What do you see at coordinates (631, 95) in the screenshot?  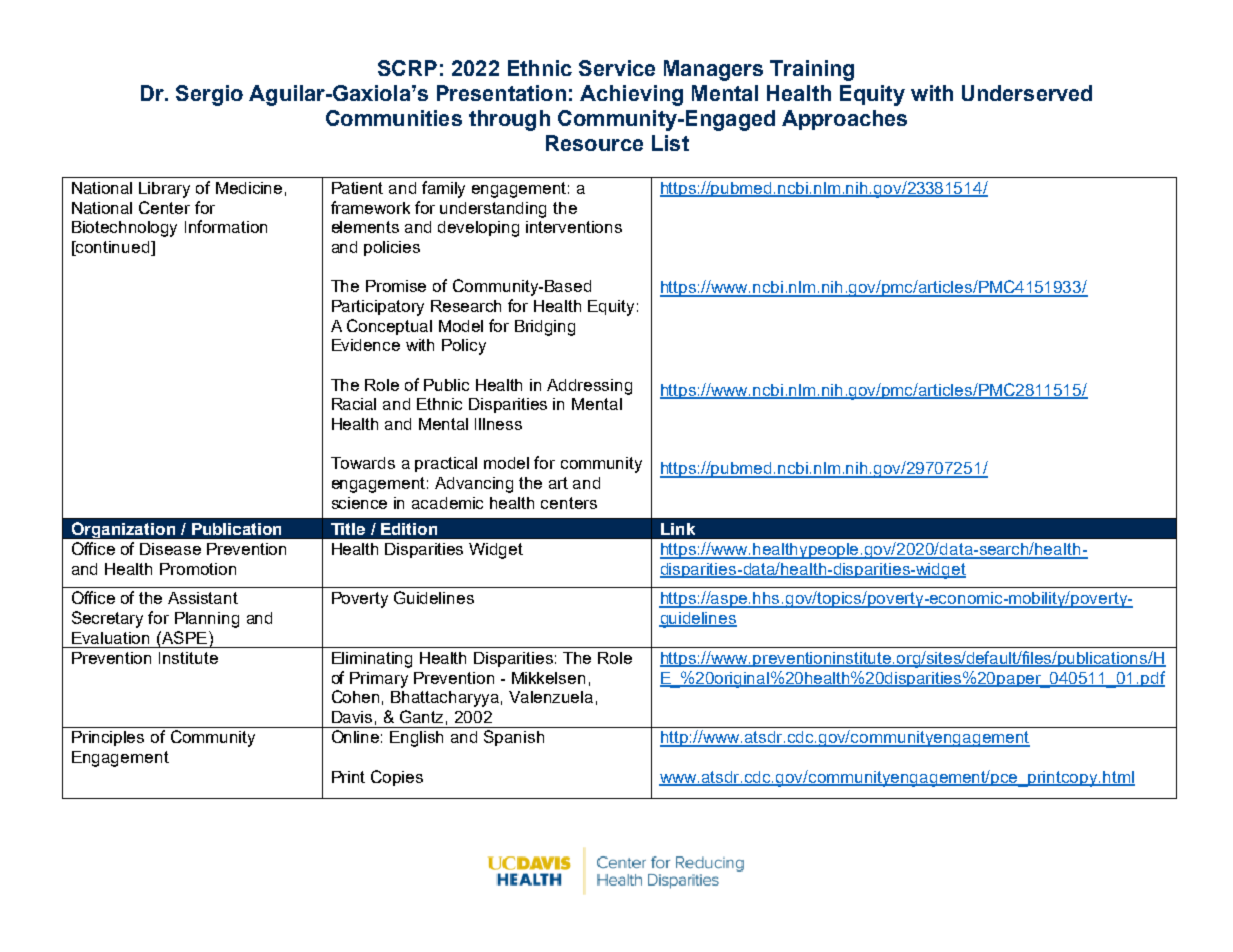 I see `Achieving` at bounding box center [631, 95].
